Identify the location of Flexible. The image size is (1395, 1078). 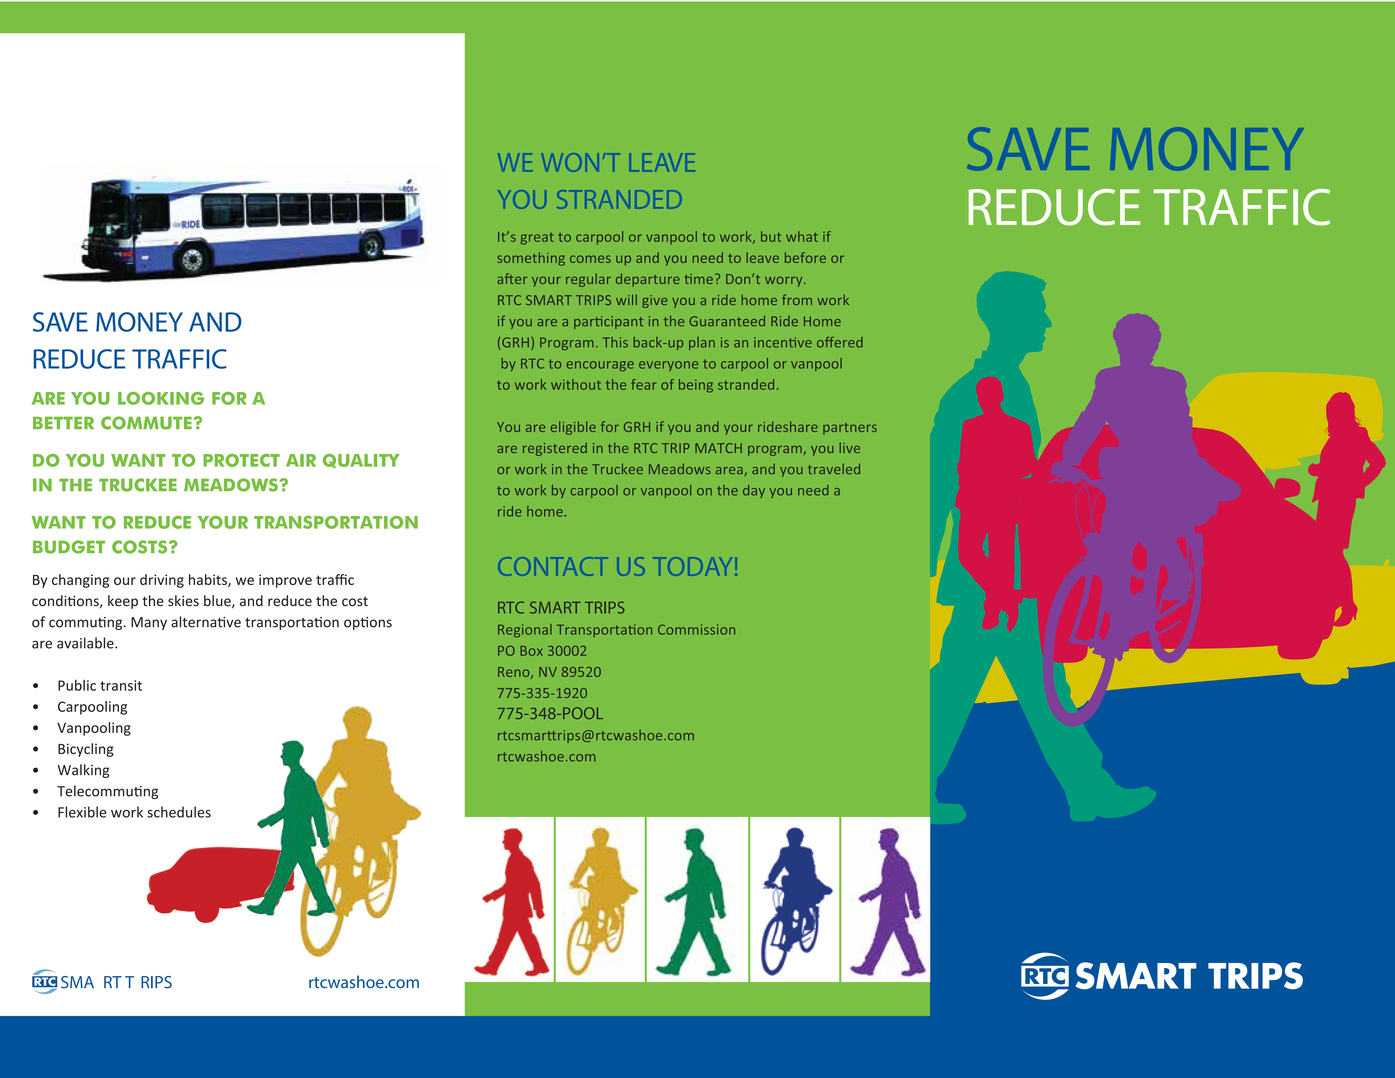
(82, 812).
